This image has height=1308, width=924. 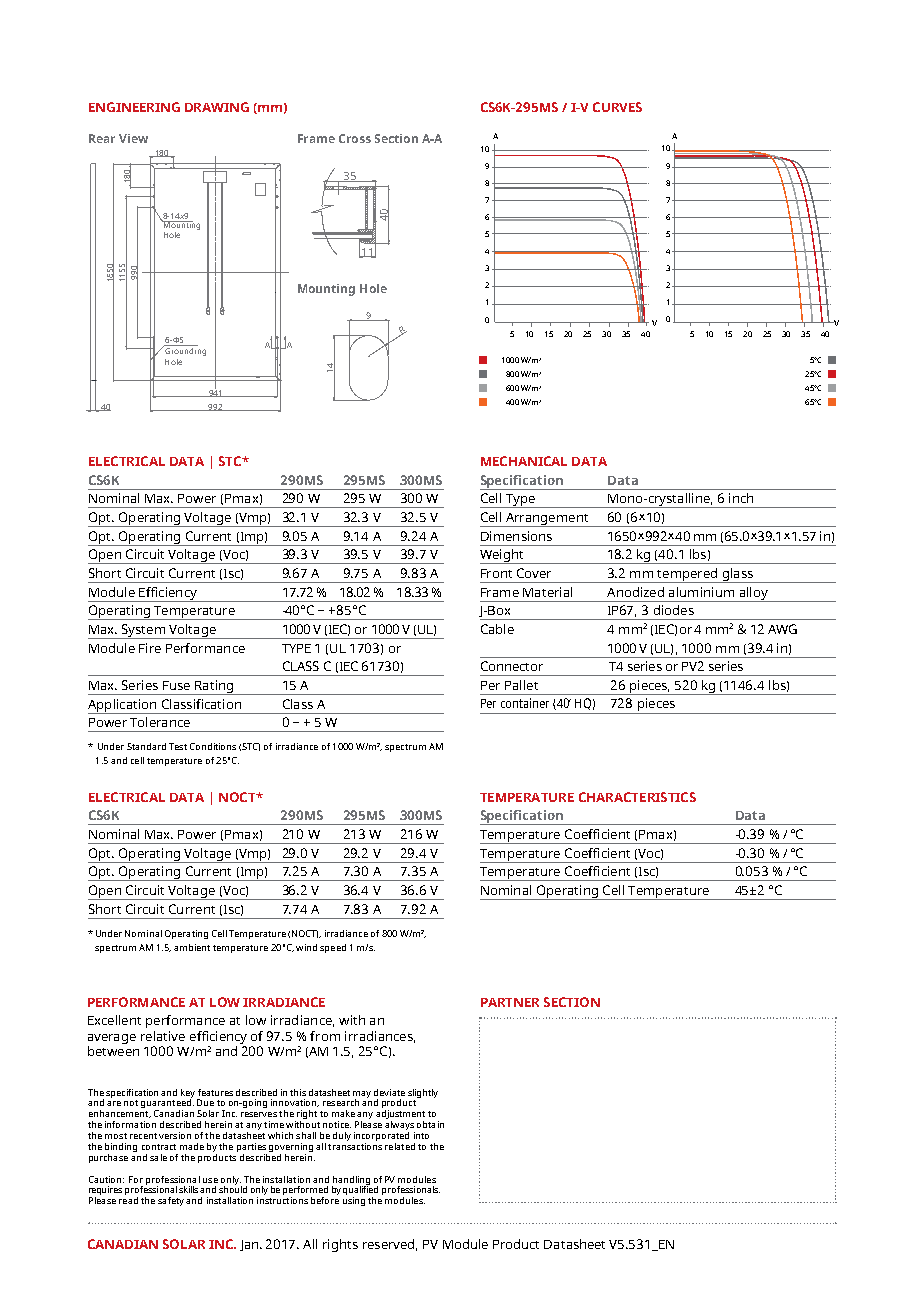 I want to click on safety, so click(x=171, y=1201).
